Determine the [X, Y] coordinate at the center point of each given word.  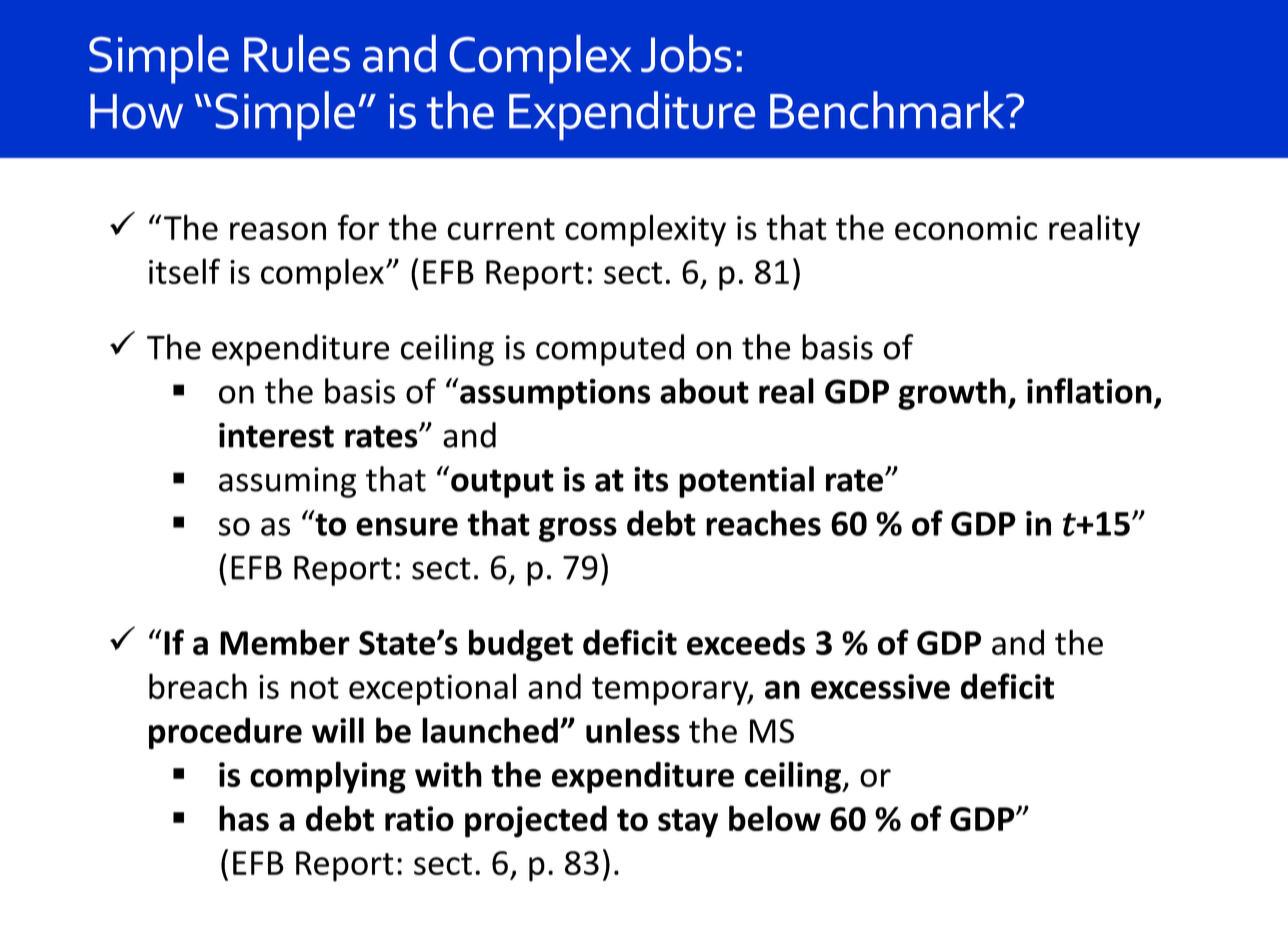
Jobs [686, 53]
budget [521, 645]
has [244, 818]
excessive [880, 686]
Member [285, 642]
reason [278, 231]
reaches [763, 523]
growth [952, 394]
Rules [297, 53]
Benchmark [888, 110]
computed [610, 350]
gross [578, 529]
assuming [287, 482]
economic [966, 228]
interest [276, 435]
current [501, 229]
